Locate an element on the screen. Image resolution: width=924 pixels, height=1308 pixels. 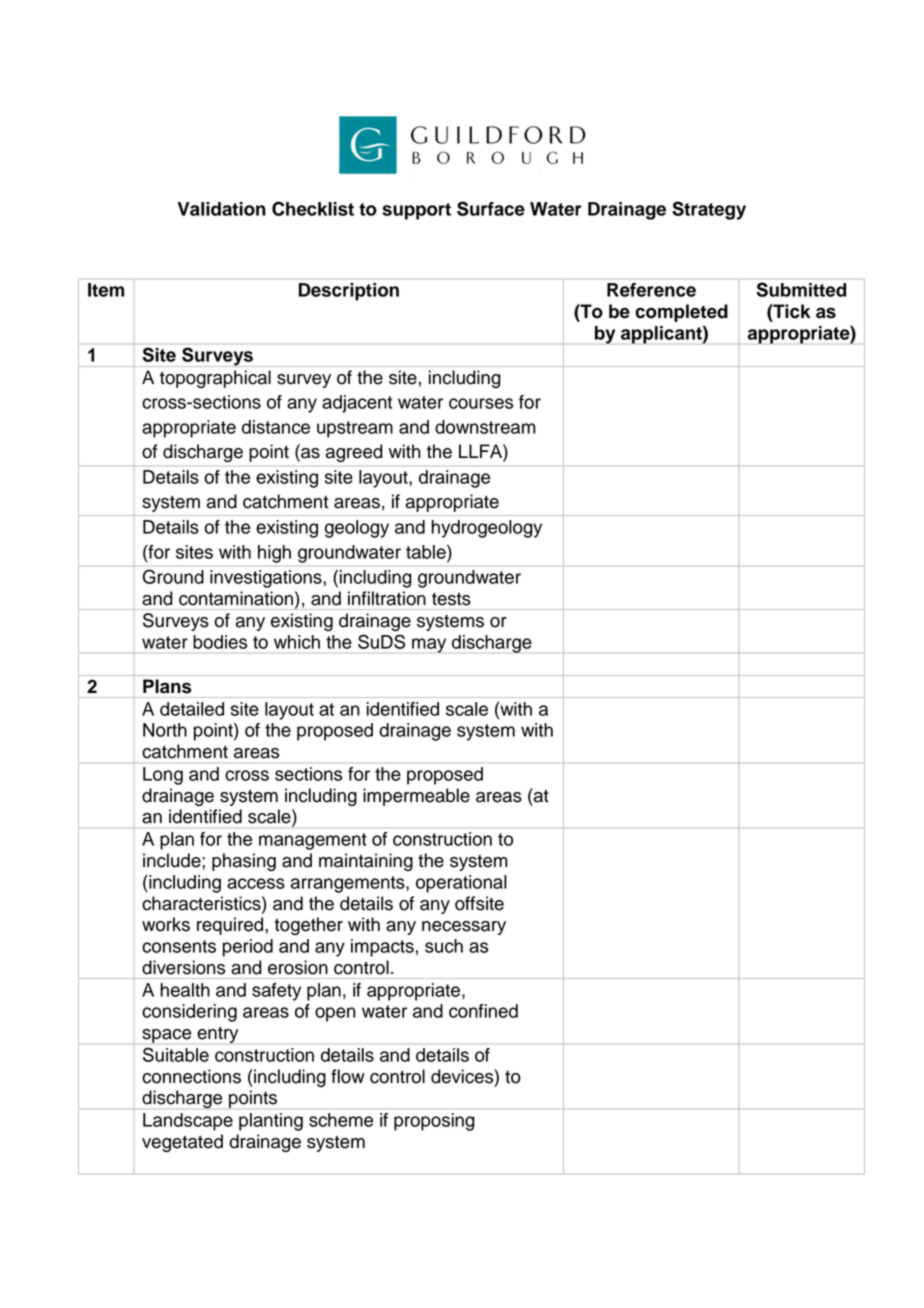
support is located at coordinates (416, 211).
